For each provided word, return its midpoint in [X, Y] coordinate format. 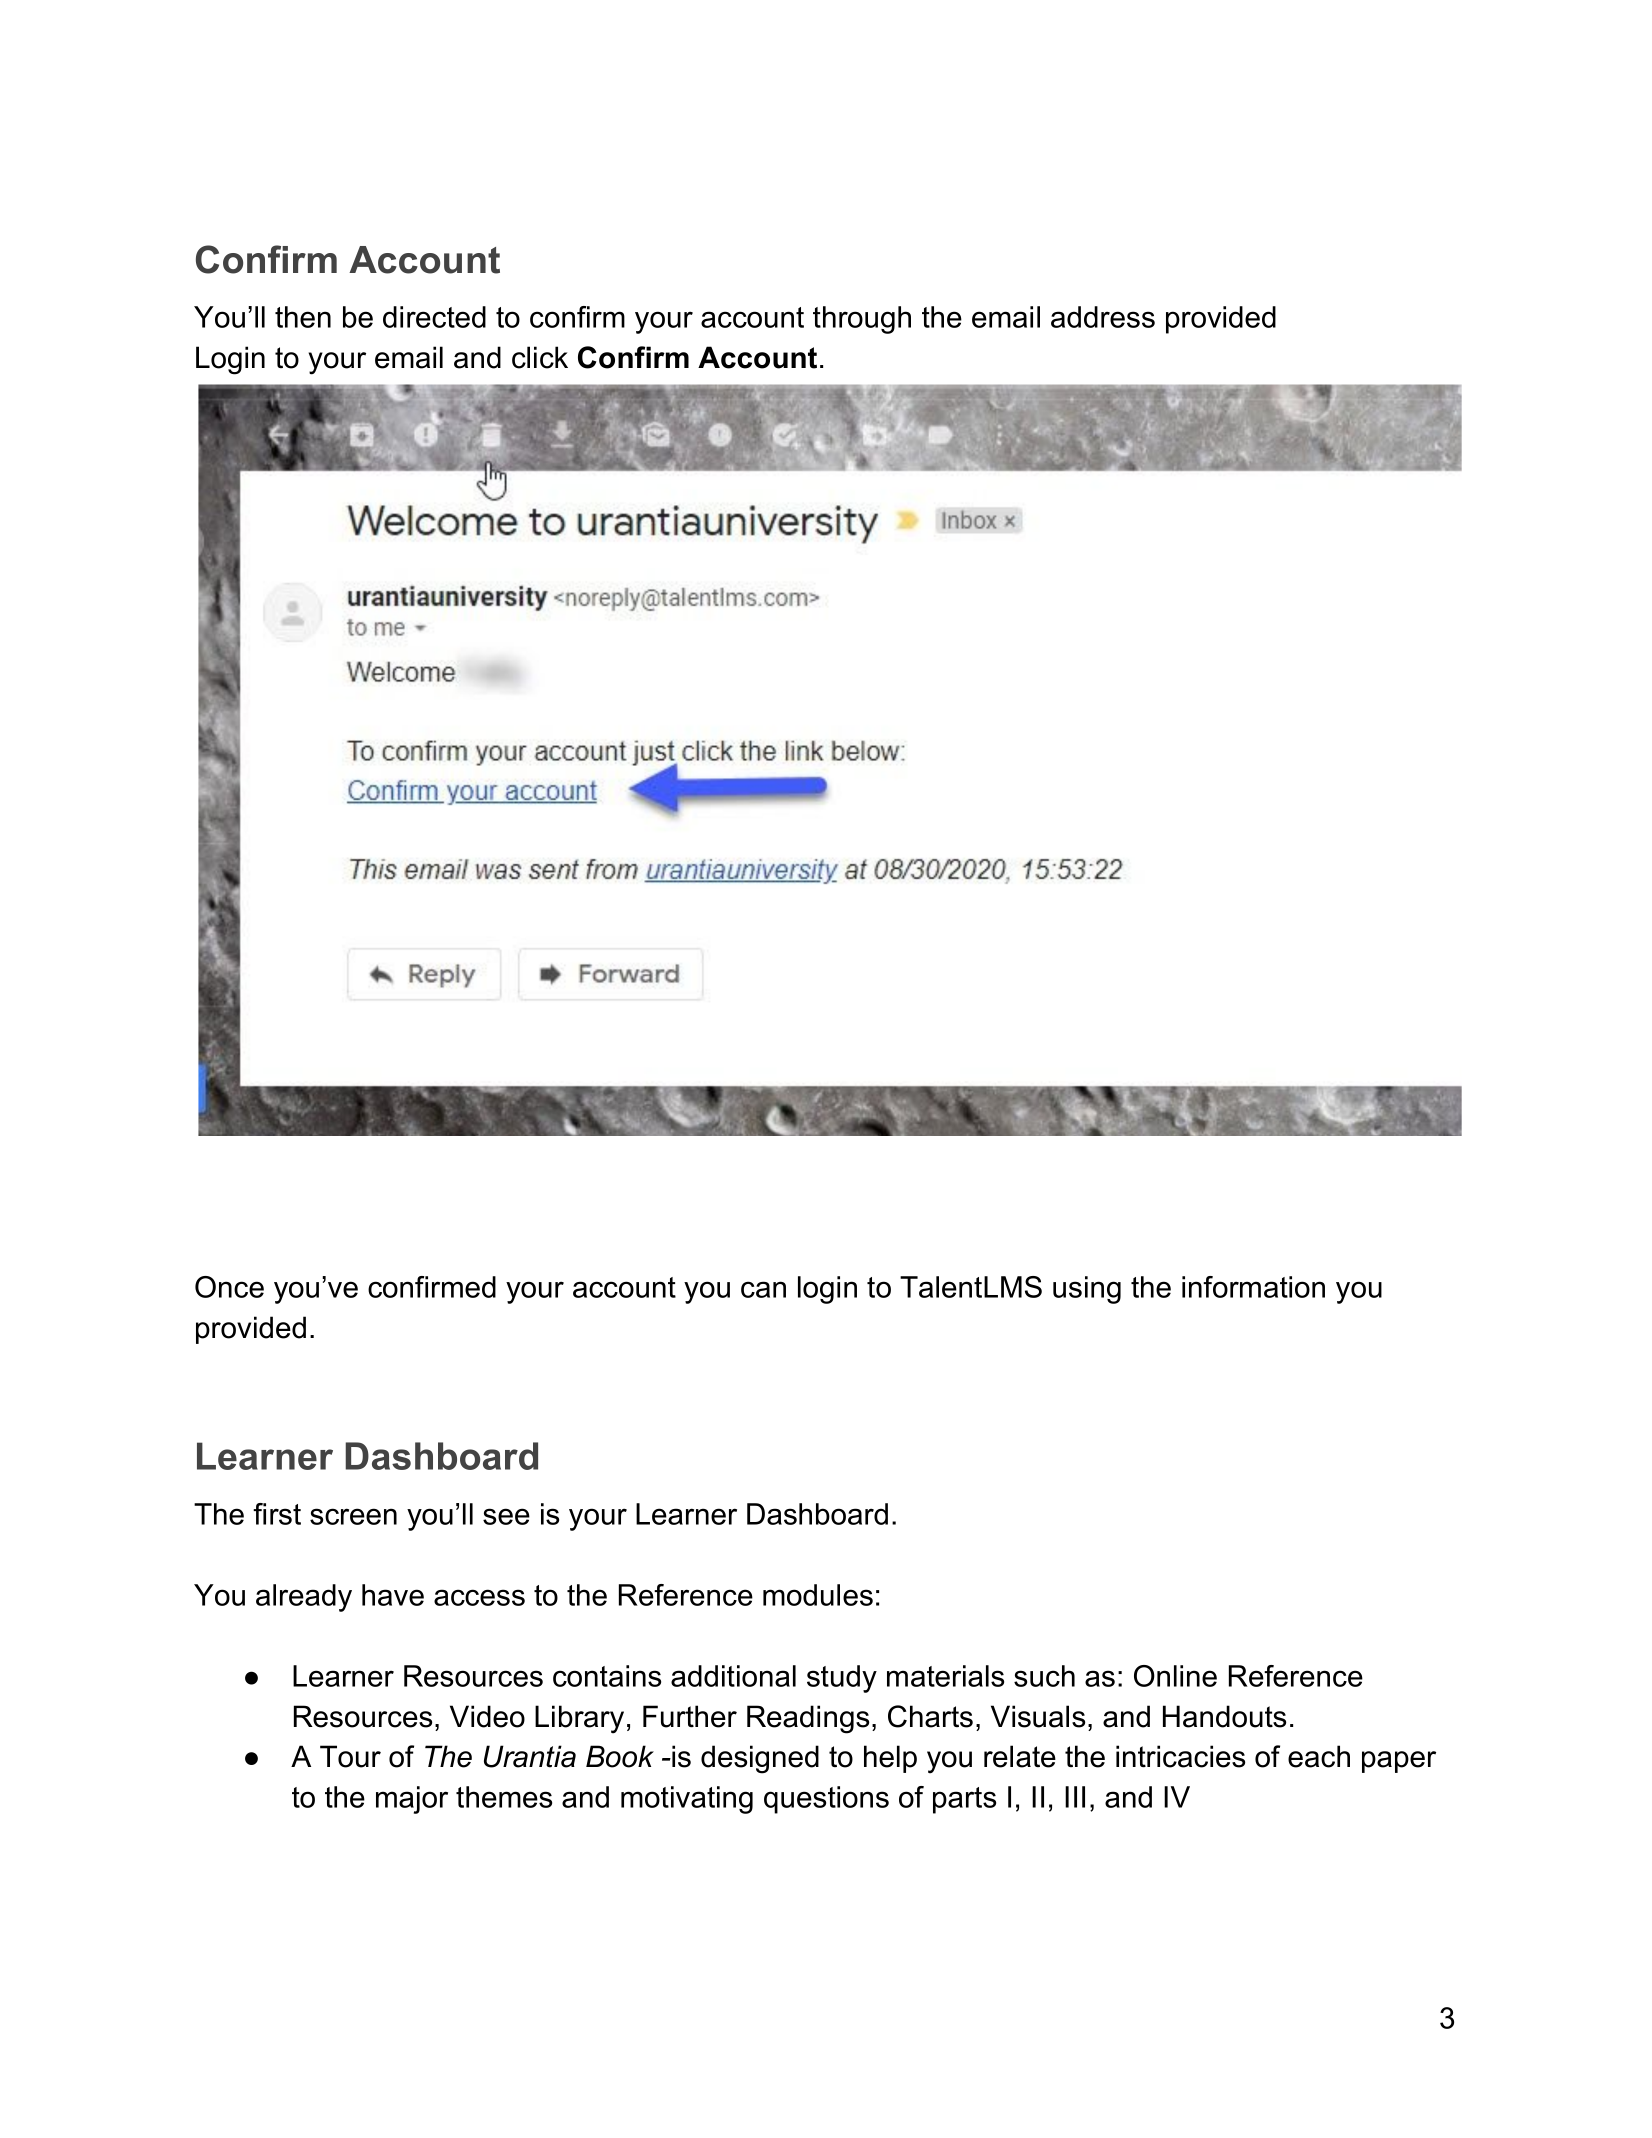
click [540, 357]
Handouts [1224, 1716]
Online [1175, 1676]
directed [434, 317]
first [277, 1514]
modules [818, 1595]
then [303, 317]
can [763, 1289]
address [1103, 317]
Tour [350, 1756]
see [506, 1516]
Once [229, 1287]
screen [353, 1516]
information [1253, 1287]
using [1087, 1290]
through [862, 320]
